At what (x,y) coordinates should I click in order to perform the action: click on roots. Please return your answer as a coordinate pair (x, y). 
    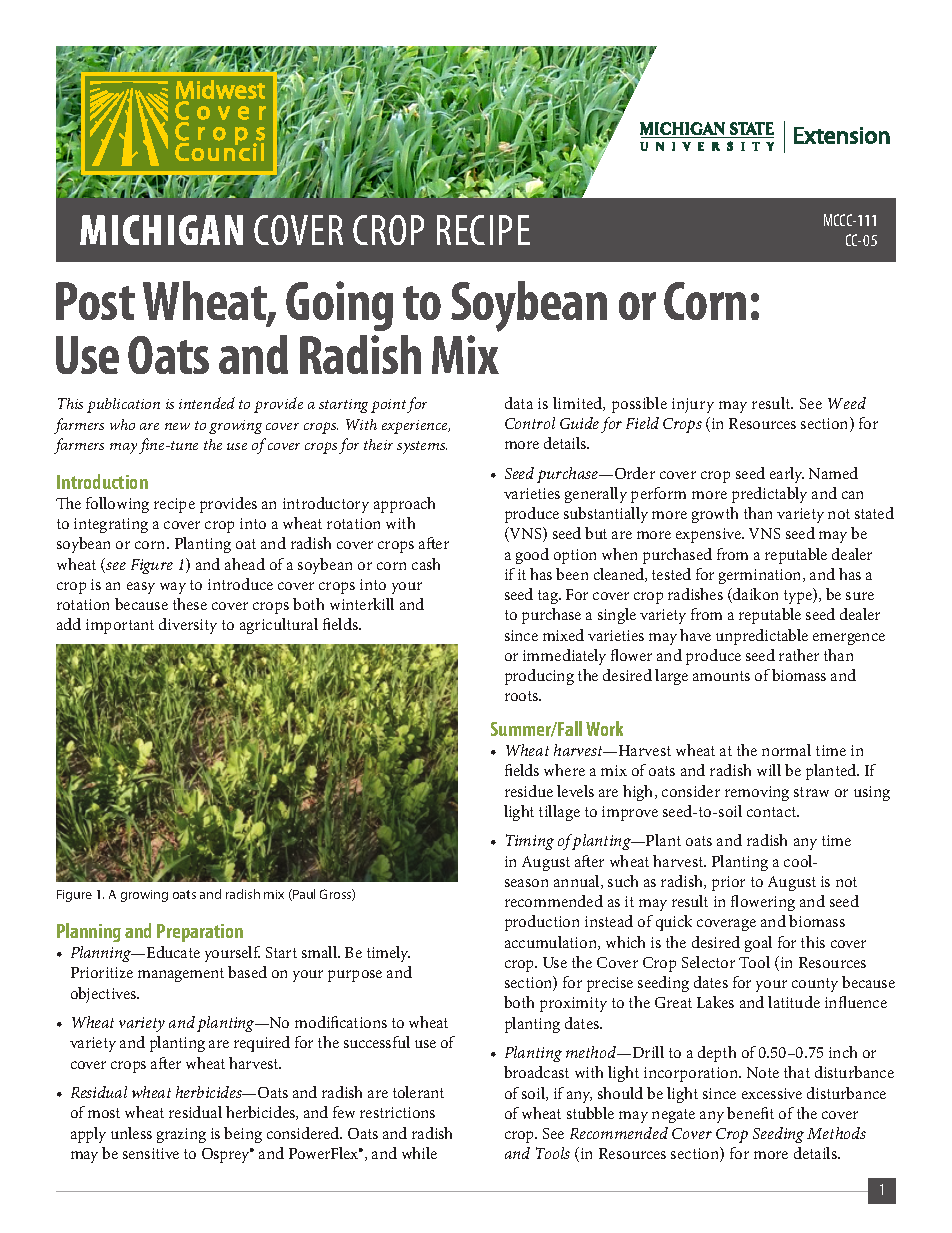
    Looking at the image, I should click on (523, 696).
